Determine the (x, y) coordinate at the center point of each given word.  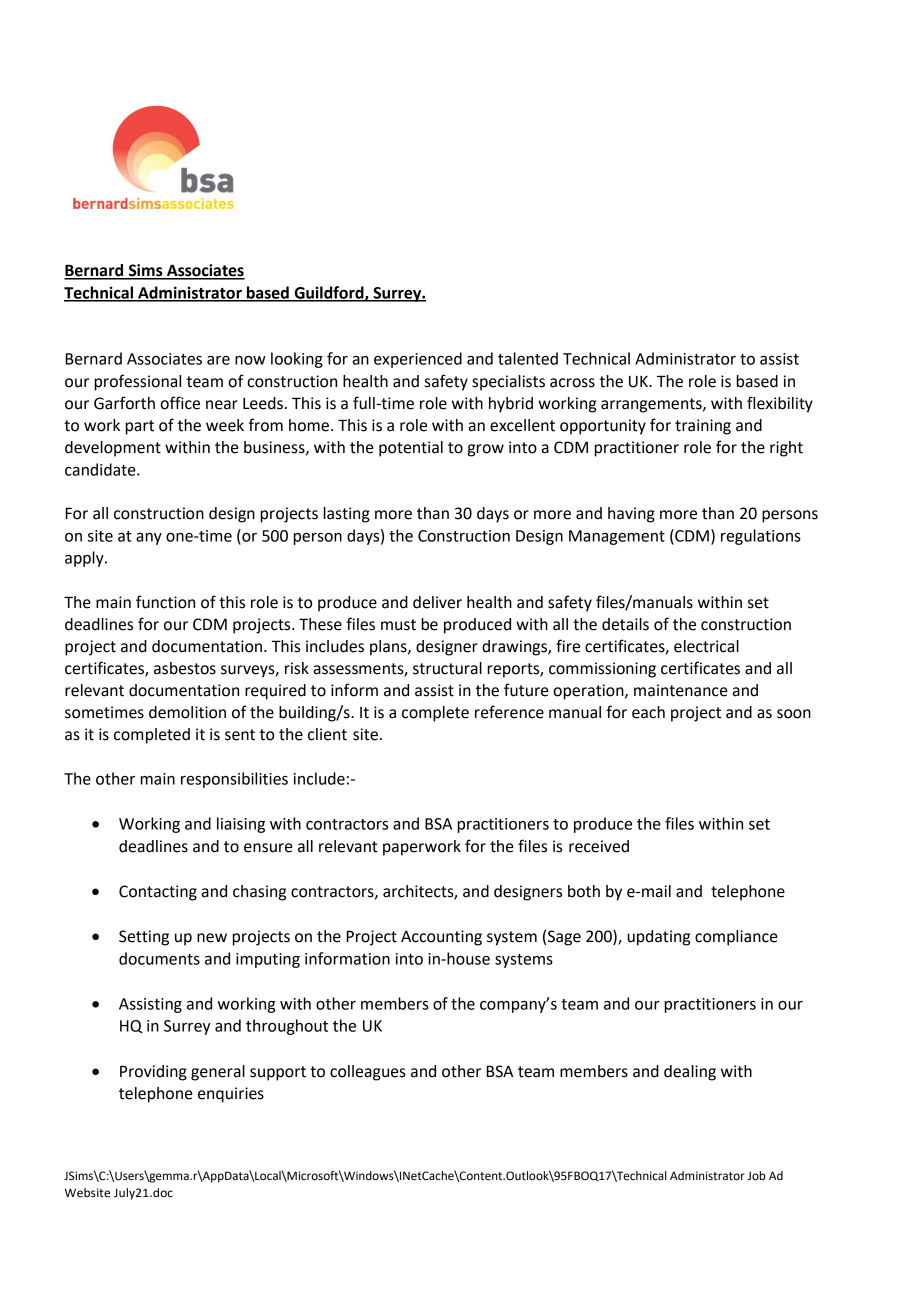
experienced (418, 360)
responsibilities (234, 780)
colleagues (368, 1073)
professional (138, 382)
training (703, 427)
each (648, 712)
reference (509, 712)
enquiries (231, 1095)
